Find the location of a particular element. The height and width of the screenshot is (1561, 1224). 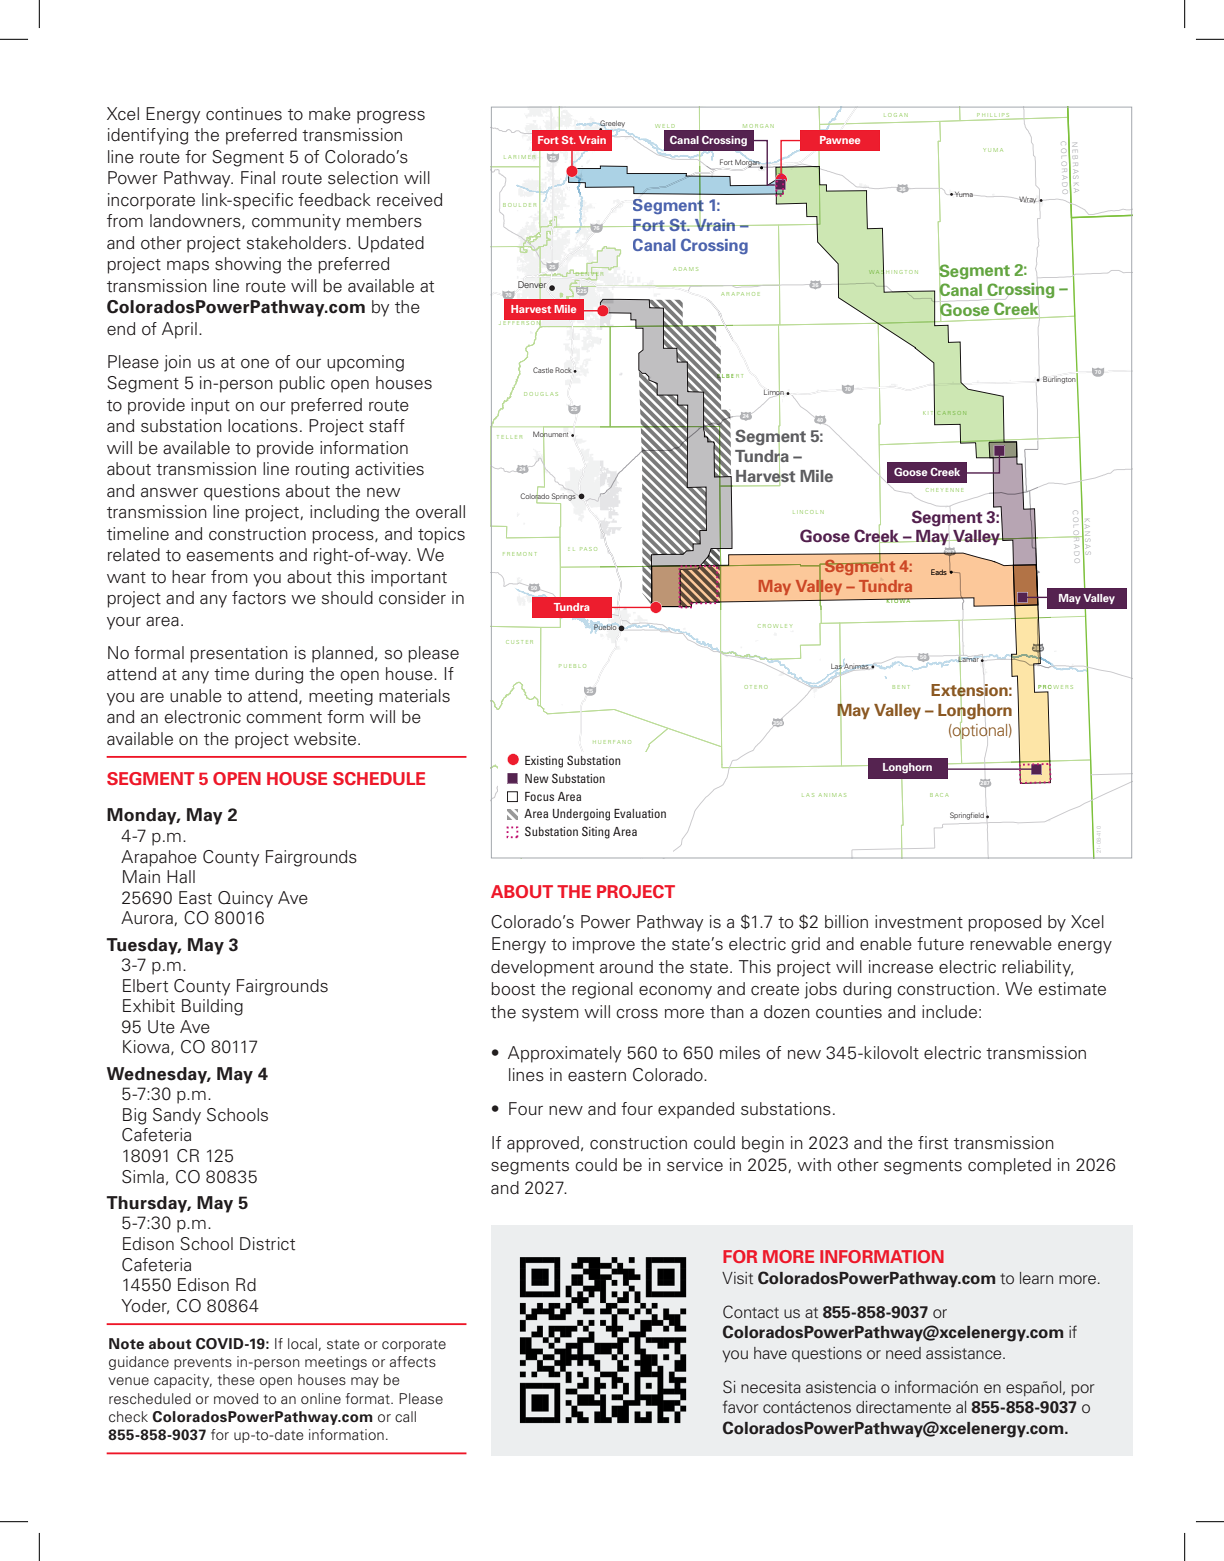

LOGAN is located at coordinates (896, 115).
